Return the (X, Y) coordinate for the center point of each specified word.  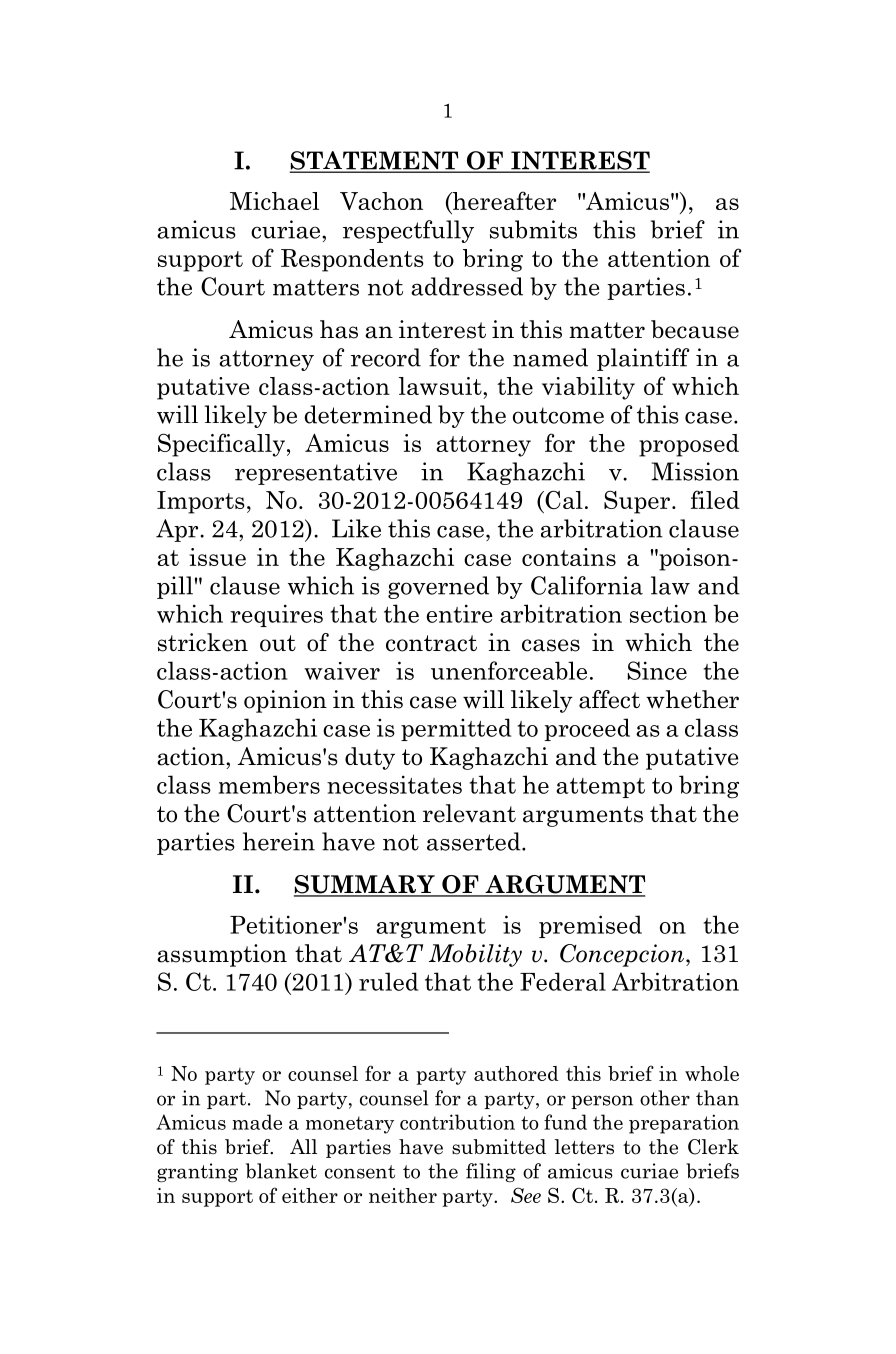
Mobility (475, 955)
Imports (201, 502)
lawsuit (441, 386)
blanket (281, 1171)
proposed (689, 445)
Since (657, 670)
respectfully (408, 231)
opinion (285, 701)
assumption (222, 955)
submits (533, 229)
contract (431, 643)
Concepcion (622, 955)
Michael (274, 201)
